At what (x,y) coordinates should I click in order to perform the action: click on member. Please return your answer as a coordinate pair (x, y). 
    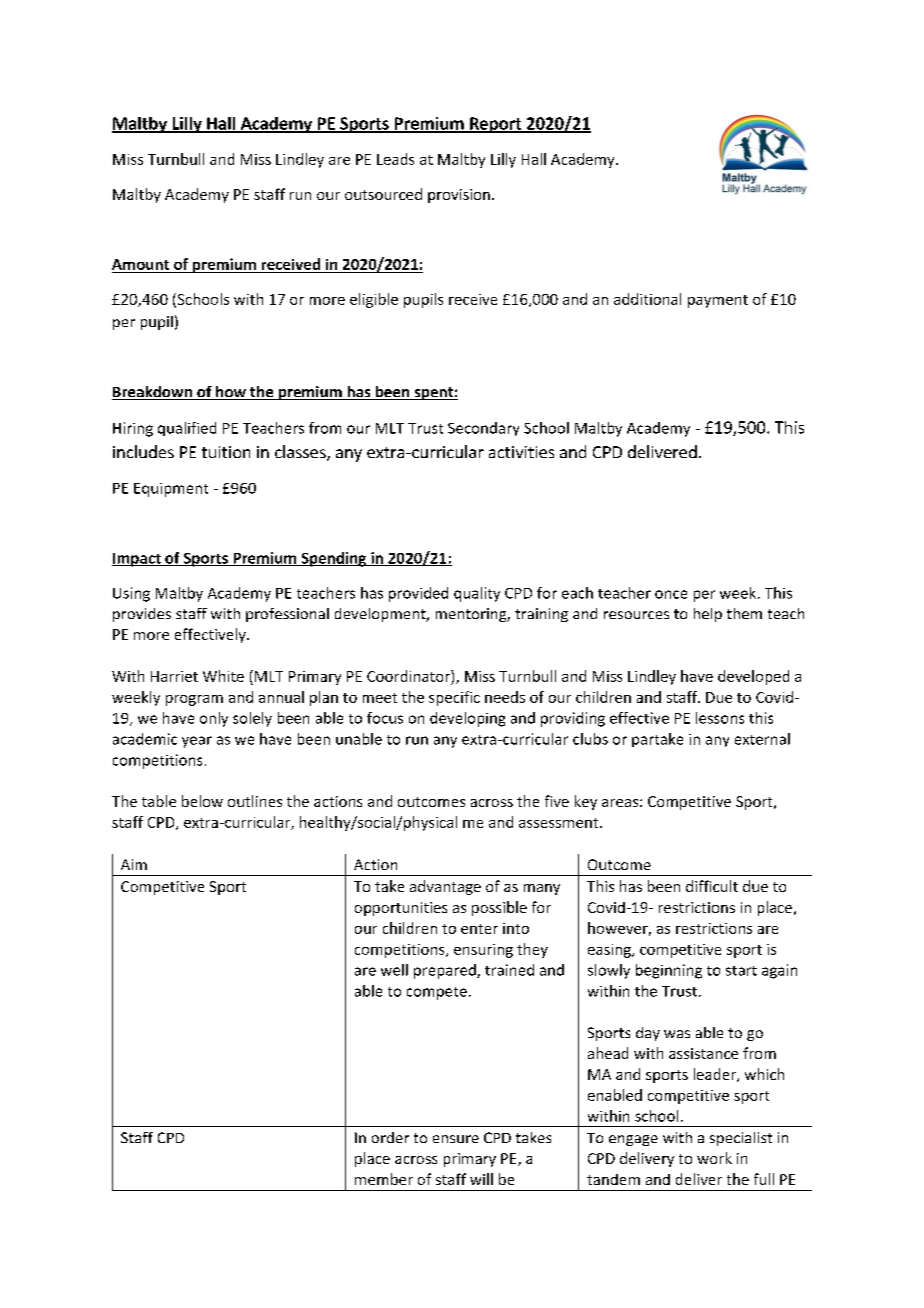
    Looking at the image, I should click on (384, 1179).
